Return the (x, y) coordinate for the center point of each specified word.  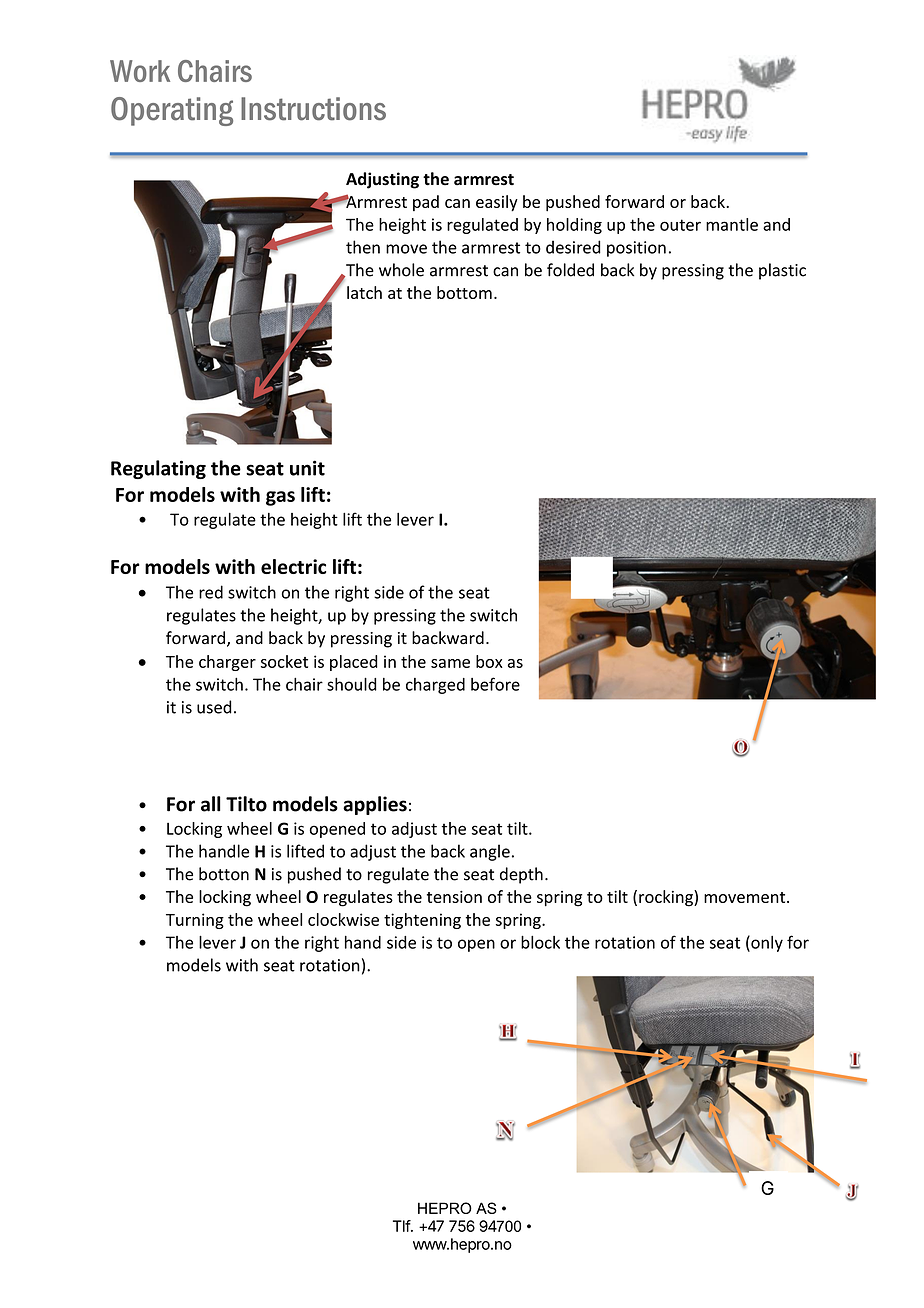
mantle (732, 224)
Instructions (313, 109)
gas (280, 498)
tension (454, 897)
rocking (667, 898)
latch (364, 292)
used (214, 707)
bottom (464, 292)
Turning (195, 921)
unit (307, 468)
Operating (172, 111)
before (495, 684)
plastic (782, 271)
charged (435, 686)
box (489, 661)
